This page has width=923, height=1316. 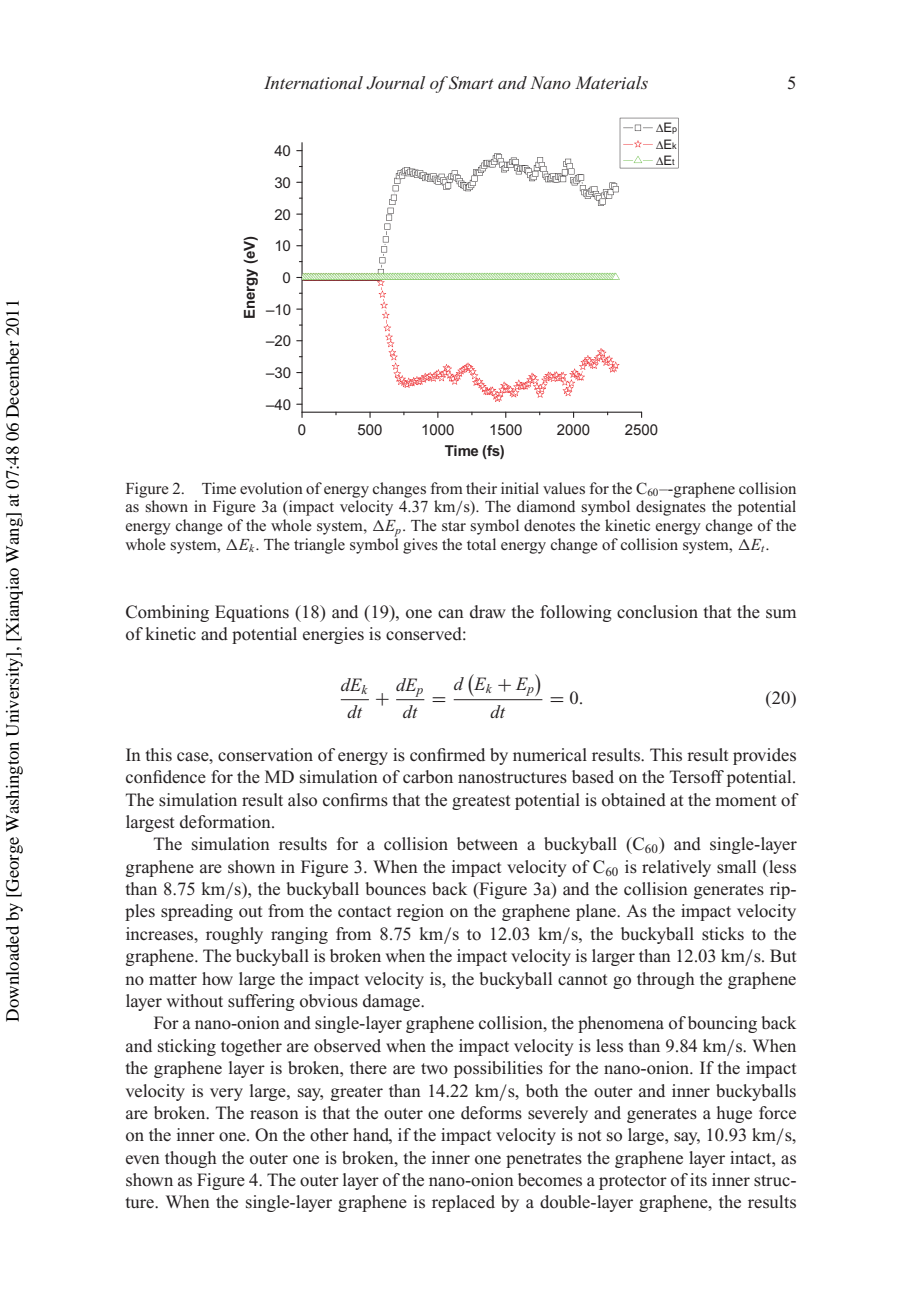 What do you see at coordinates (611, 82) in the page?
I see `Materials` at bounding box center [611, 82].
